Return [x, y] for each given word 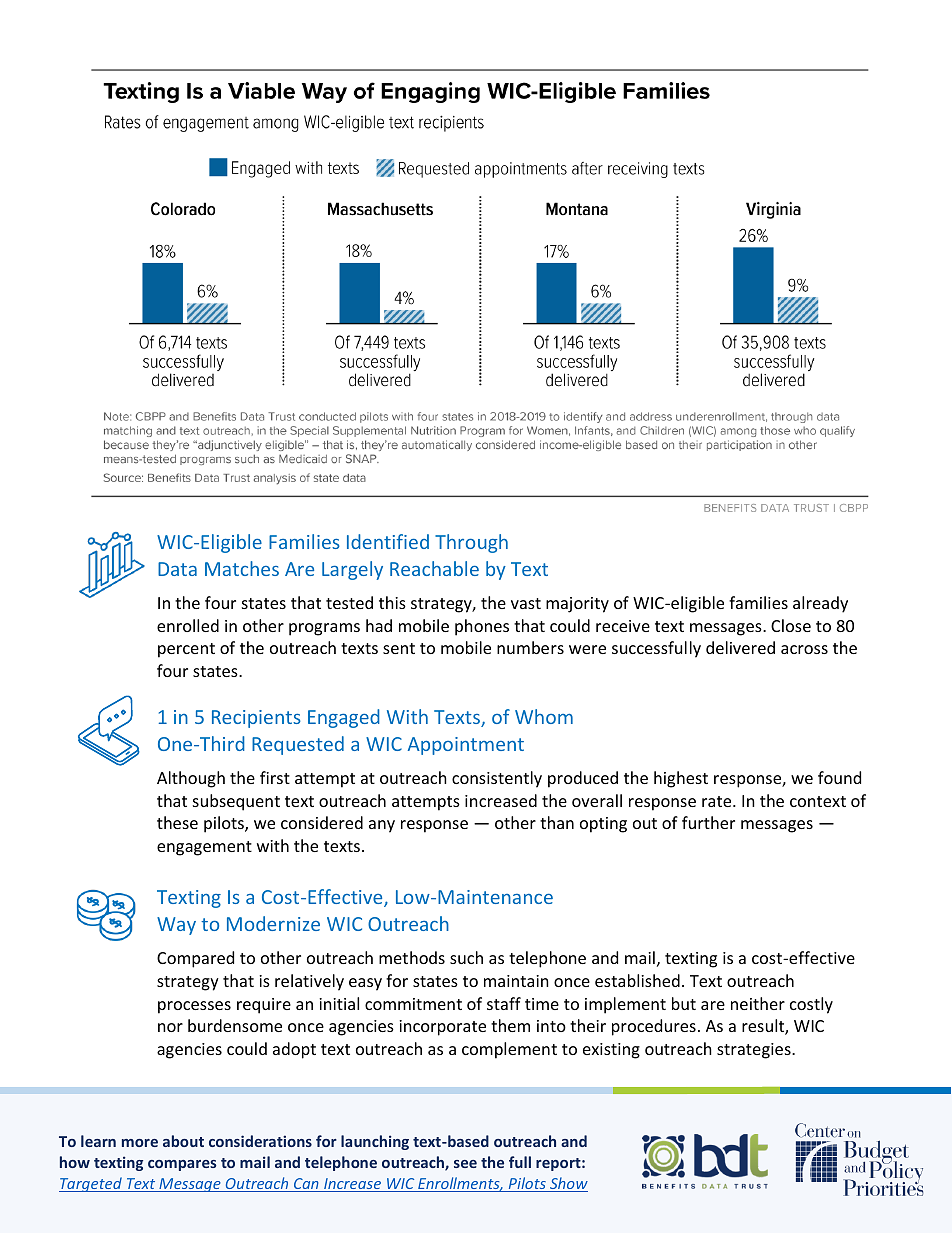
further [708, 822]
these [177, 822]
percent [186, 650]
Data [177, 569]
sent [399, 648]
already [820, 604]
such [466, 957]
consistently [497, 779]
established [637, 980]
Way [176, 926]
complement [509, 1050]
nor [170, 1027]
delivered [740, 647]
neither [758, 1003]
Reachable [434, 568]
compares [182, 1165]
